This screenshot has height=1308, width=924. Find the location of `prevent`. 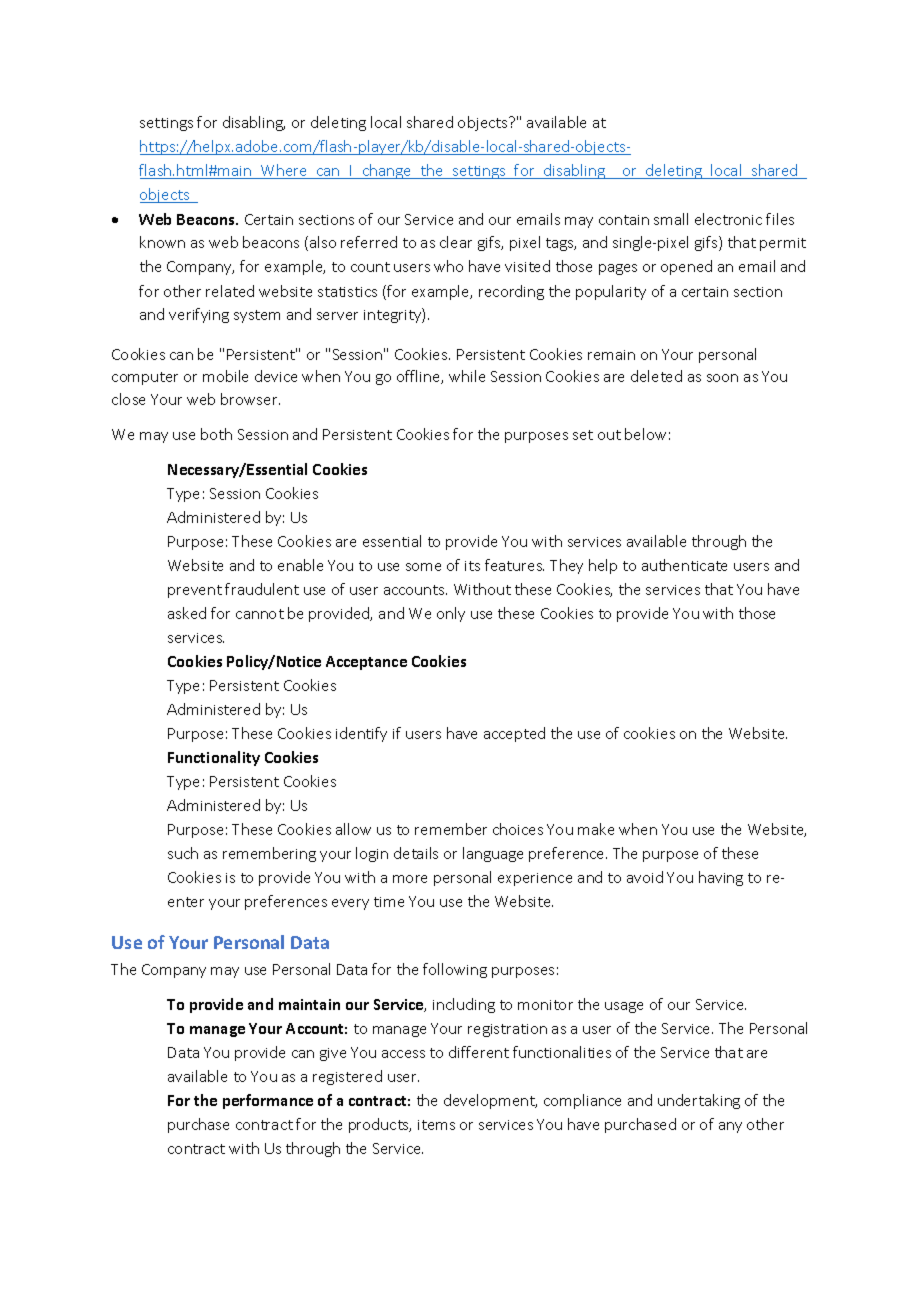

prevent is located at coordinates (195, 591).
